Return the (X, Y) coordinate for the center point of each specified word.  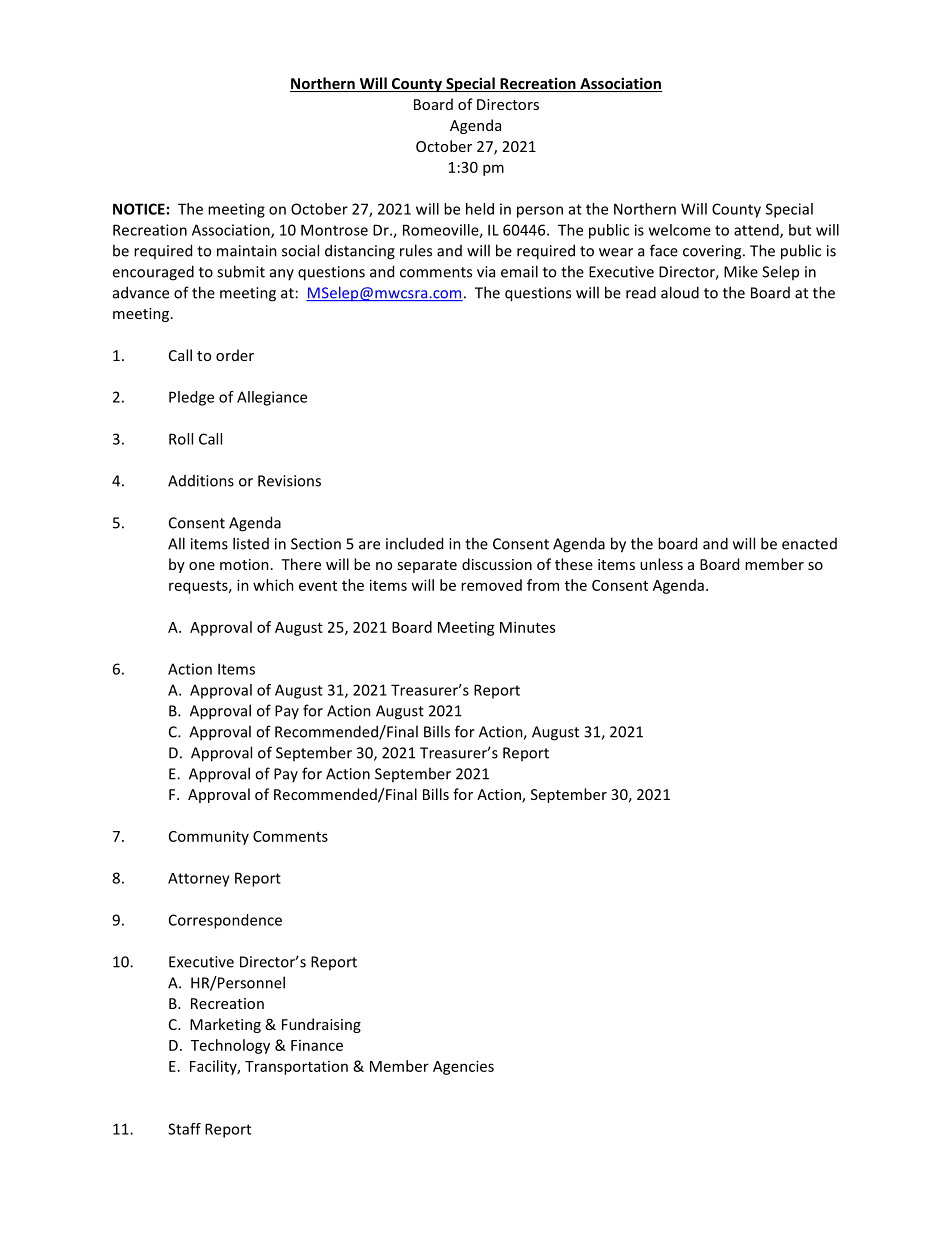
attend (757, 231)
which (273, 585)
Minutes (527, 627)
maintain (247, 251)
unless (661, 564)
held (480, 209)
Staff (184, 1129)
